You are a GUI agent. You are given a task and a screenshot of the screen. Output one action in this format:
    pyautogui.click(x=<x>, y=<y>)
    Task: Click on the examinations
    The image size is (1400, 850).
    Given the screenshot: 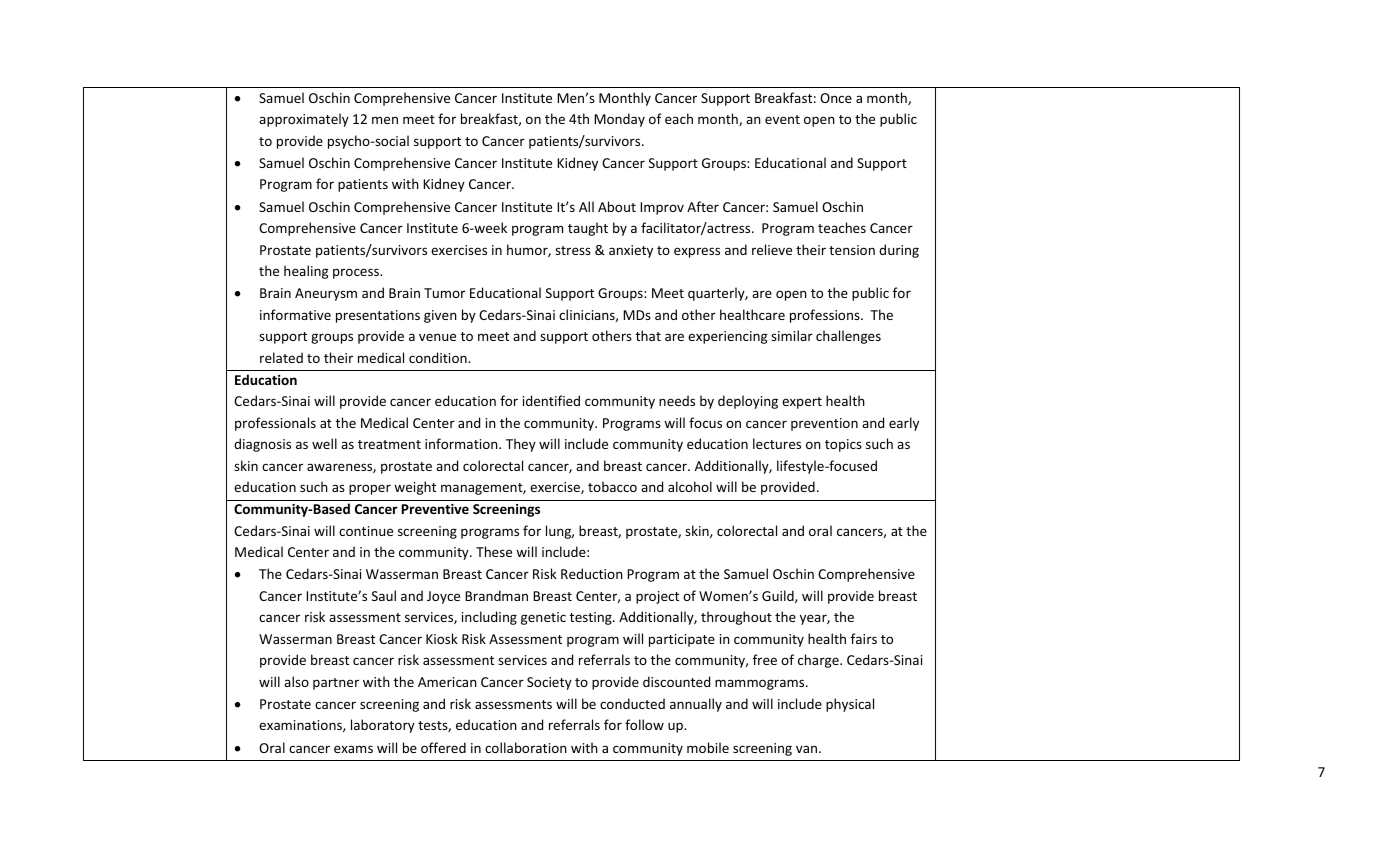 What is the action you would take?
    pyautogui.click(x=301, y=726)
